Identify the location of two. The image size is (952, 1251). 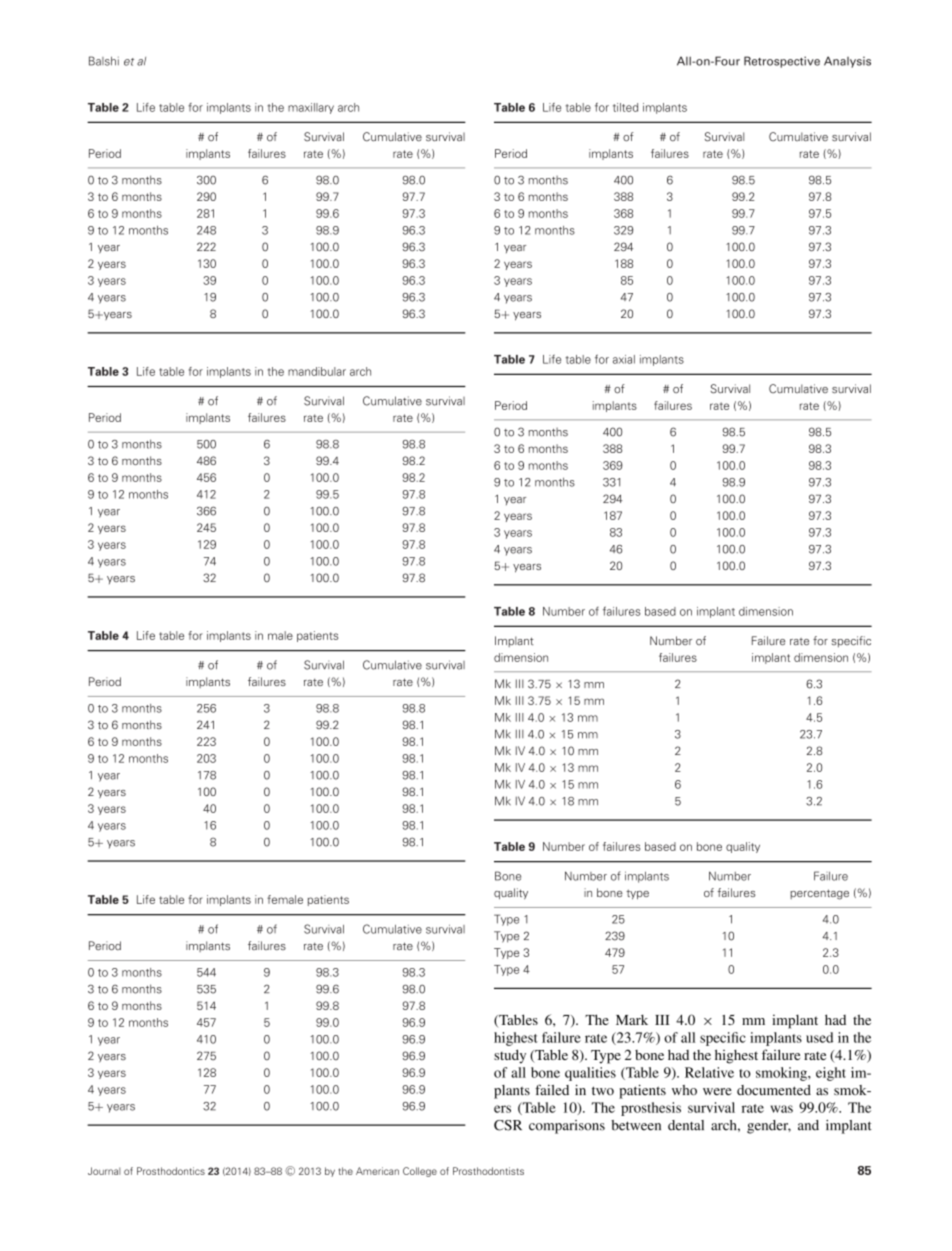
(603, 1090).
